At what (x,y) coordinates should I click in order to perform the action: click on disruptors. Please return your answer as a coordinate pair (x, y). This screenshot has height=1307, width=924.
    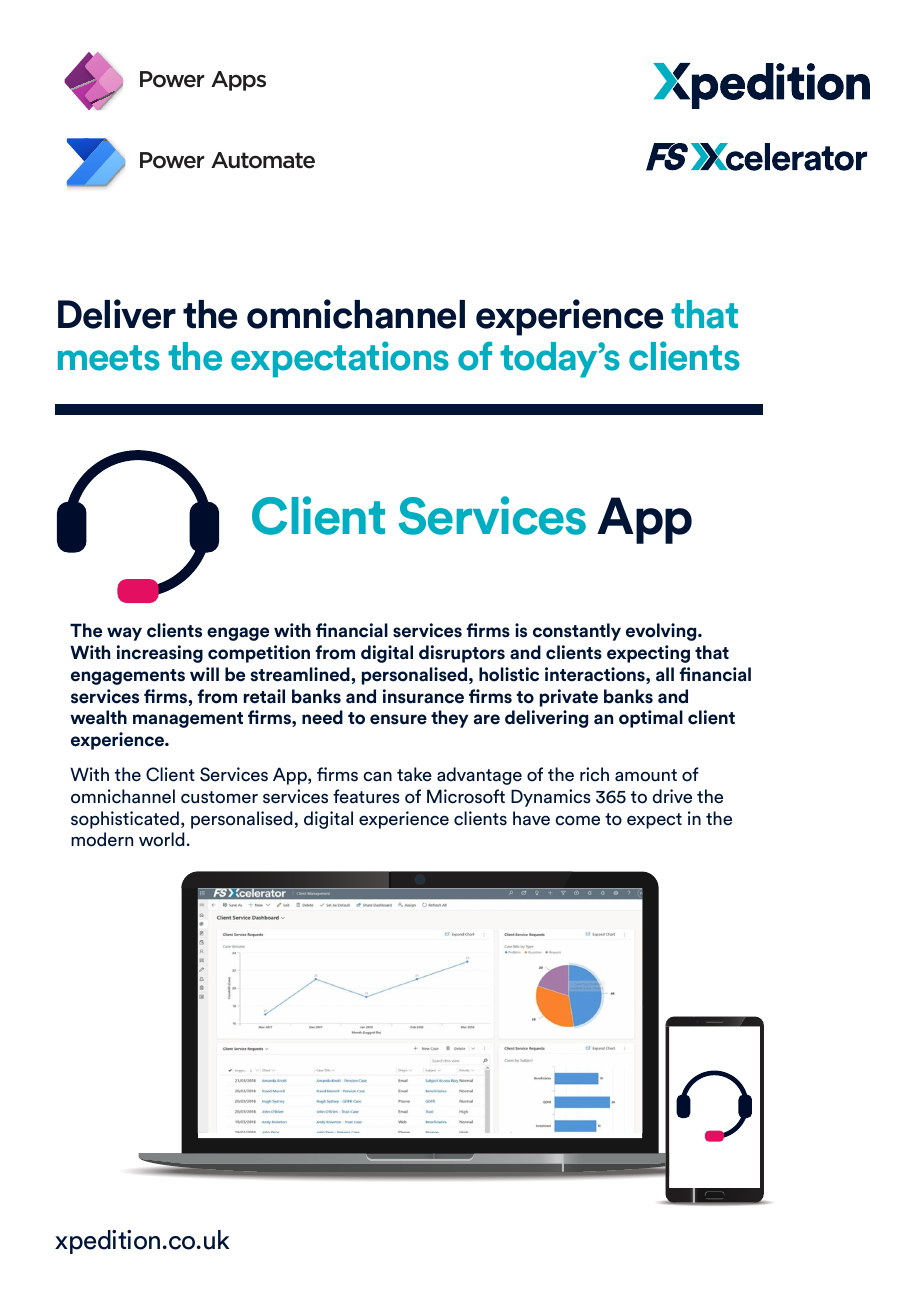
    Looking at the image, I should click on (462, 654).
